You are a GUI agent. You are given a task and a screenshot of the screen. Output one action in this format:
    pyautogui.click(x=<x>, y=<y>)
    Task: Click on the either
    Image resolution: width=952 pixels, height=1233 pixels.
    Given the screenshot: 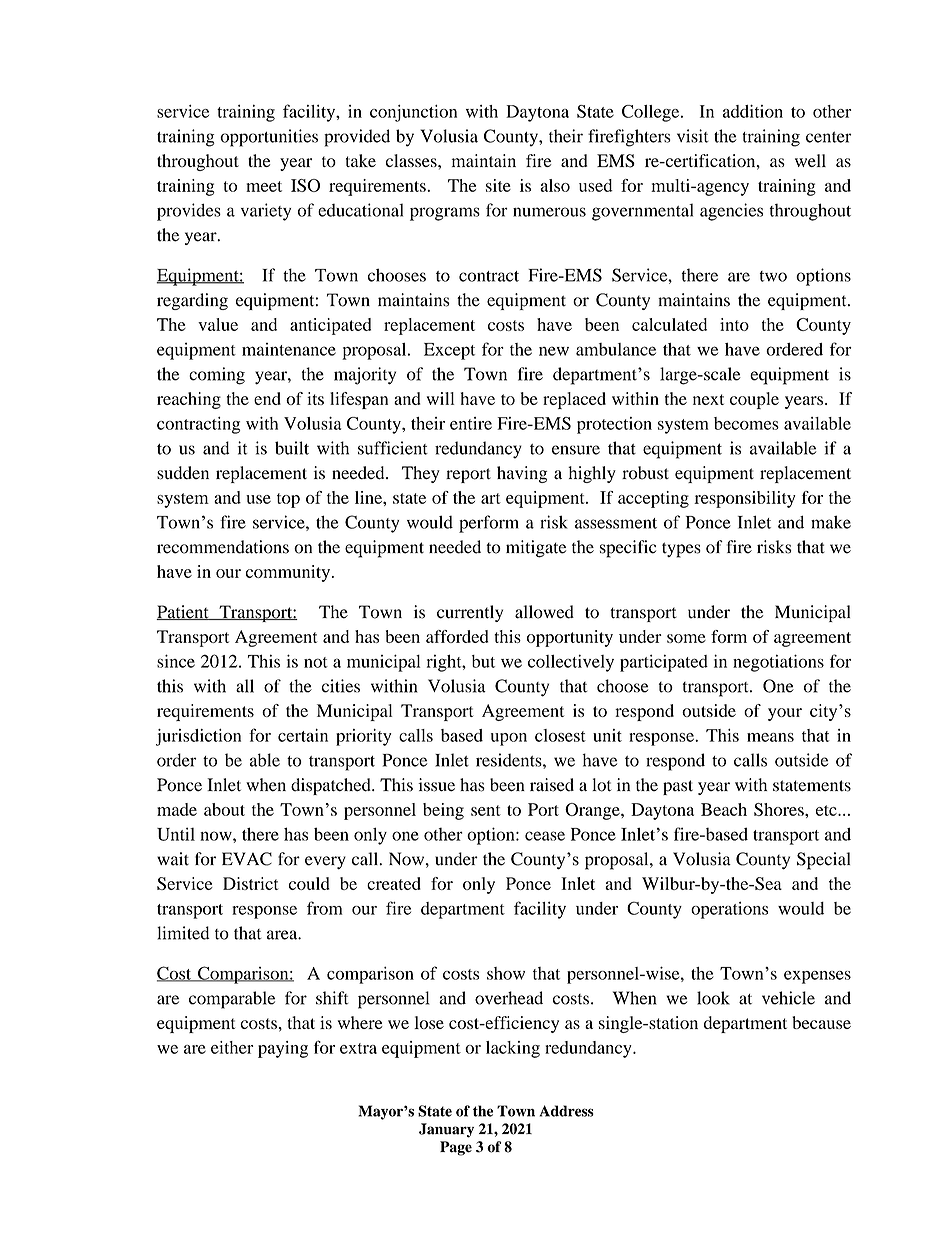 What is the action you would take?
    pyautogui.click(x=232, y=1047)
